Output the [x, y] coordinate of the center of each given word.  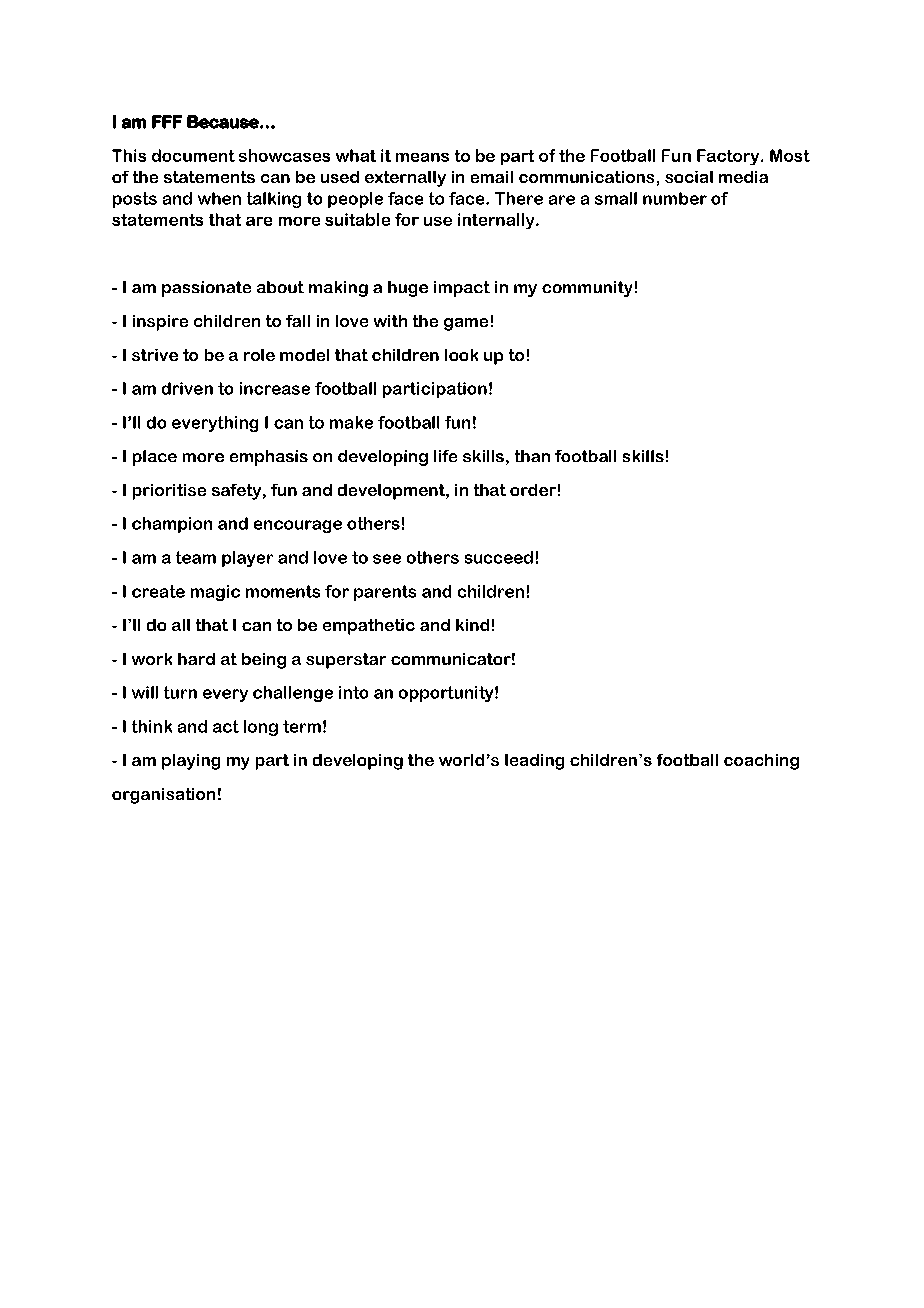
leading [534, 762]
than [532, 456]
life [445, 456]
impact [462, 289]
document [193, 155]
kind [472, 625]
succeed [499, 557]
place [155, 458]
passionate [206, 289]
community [587, 289]
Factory [729, 157]
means [422, 157]
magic [215, 593]
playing [191, 762]
